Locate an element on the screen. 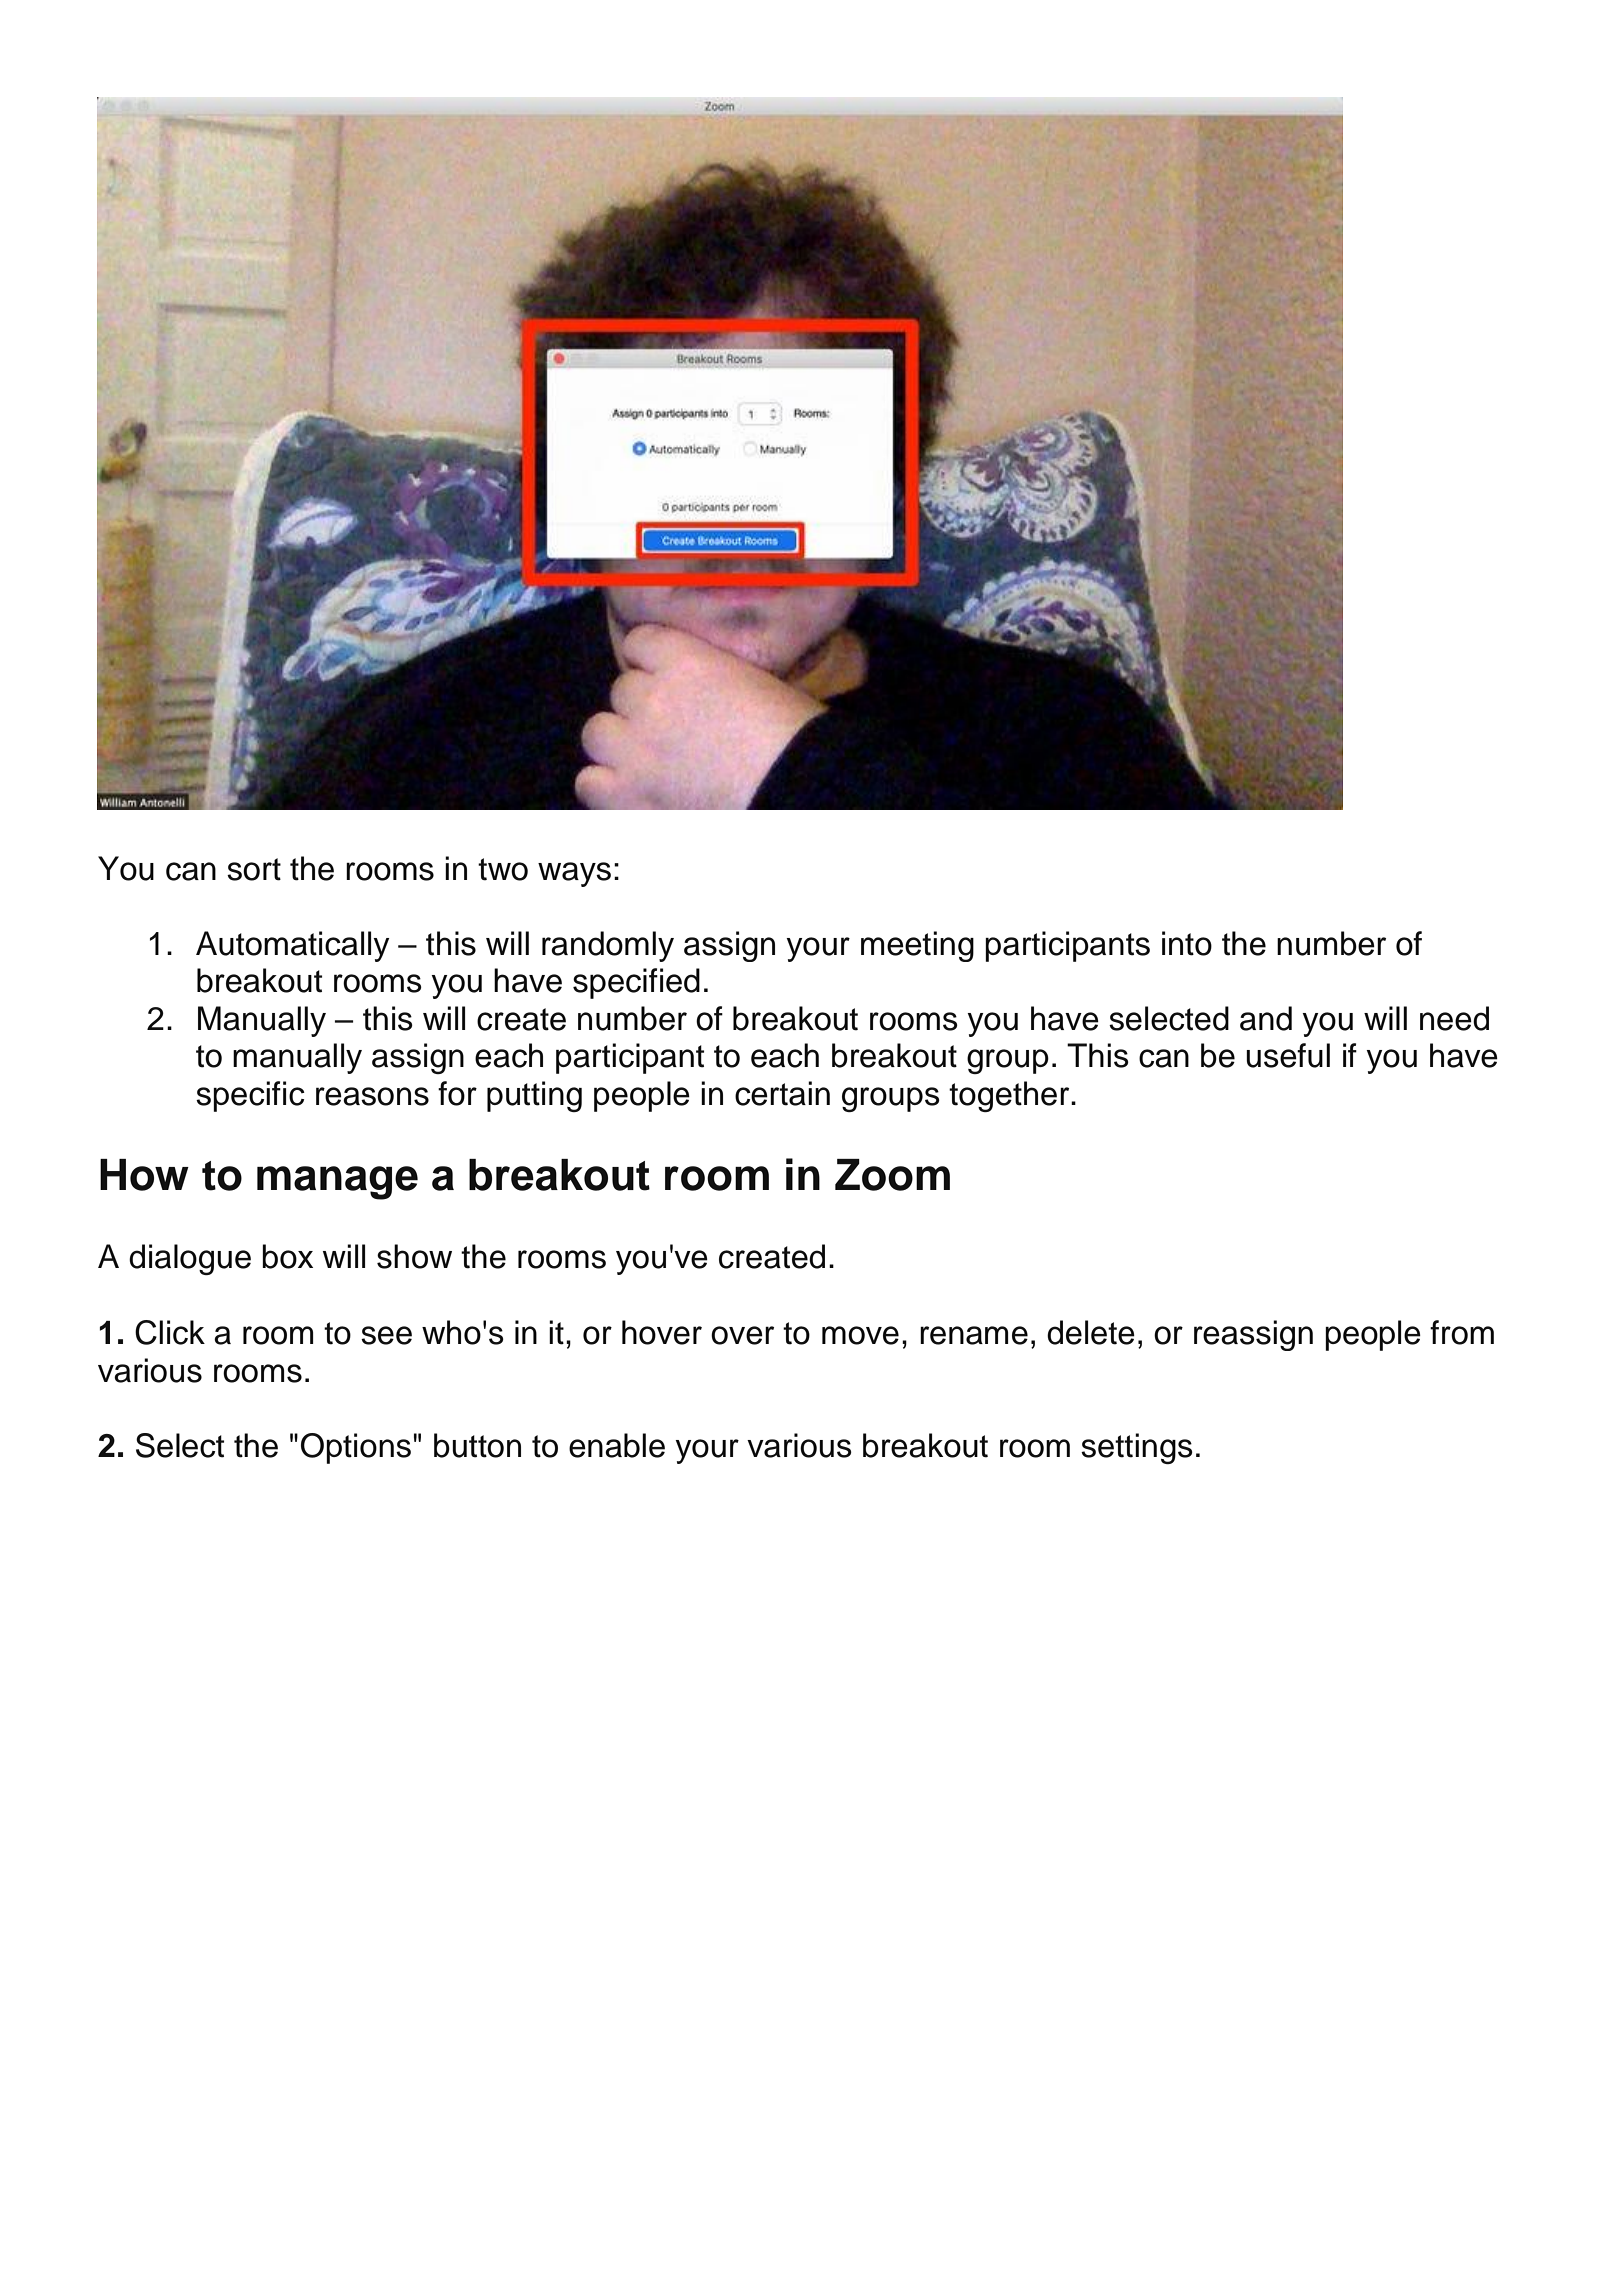  enable is located at coordinates (617, 1445).
